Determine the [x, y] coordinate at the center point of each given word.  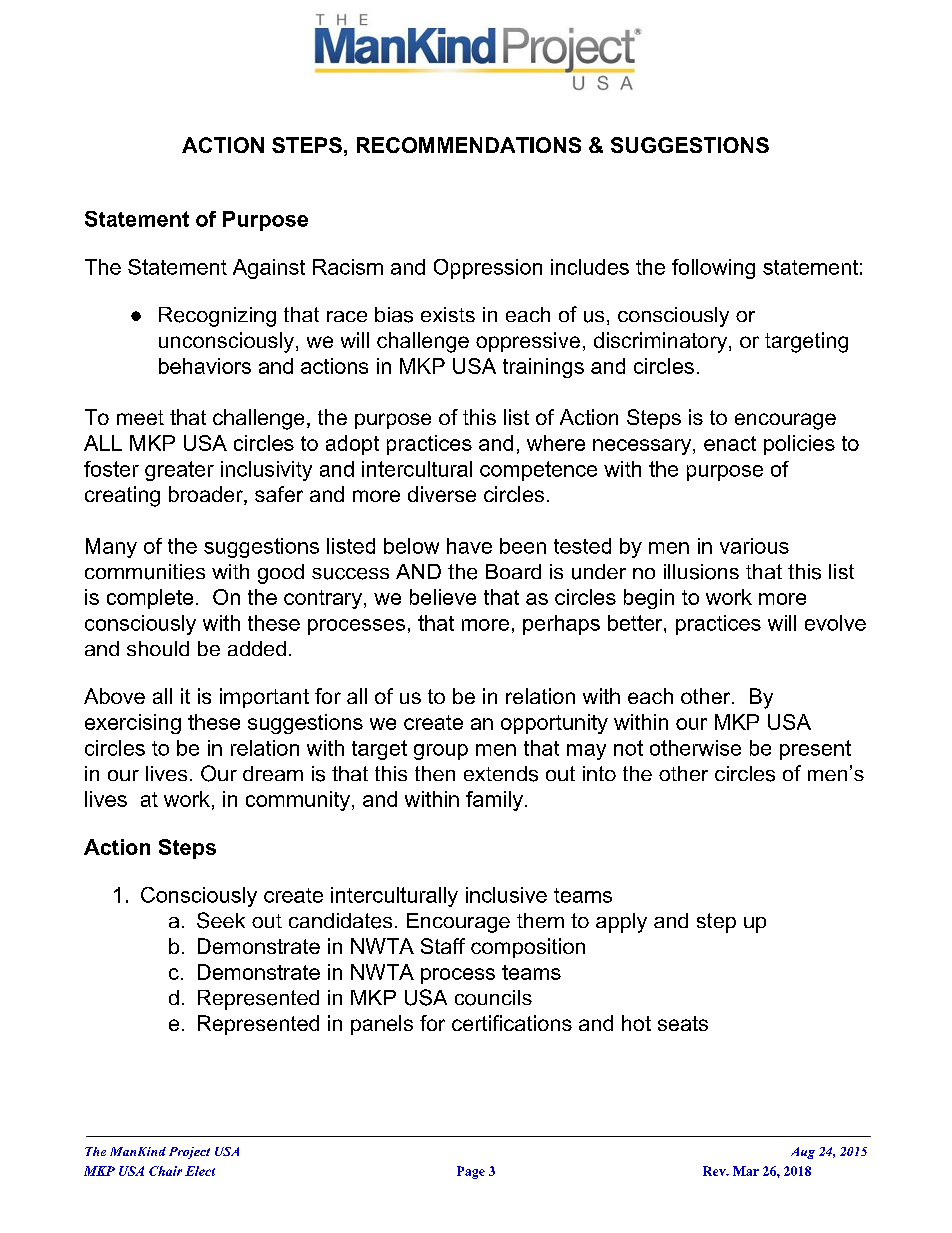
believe [443, 597]
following [713, 269]
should [158, 648]
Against [269, 269]
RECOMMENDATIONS [469, 145]
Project [189, 1153]
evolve [835, 623]
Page [471, 1172]
